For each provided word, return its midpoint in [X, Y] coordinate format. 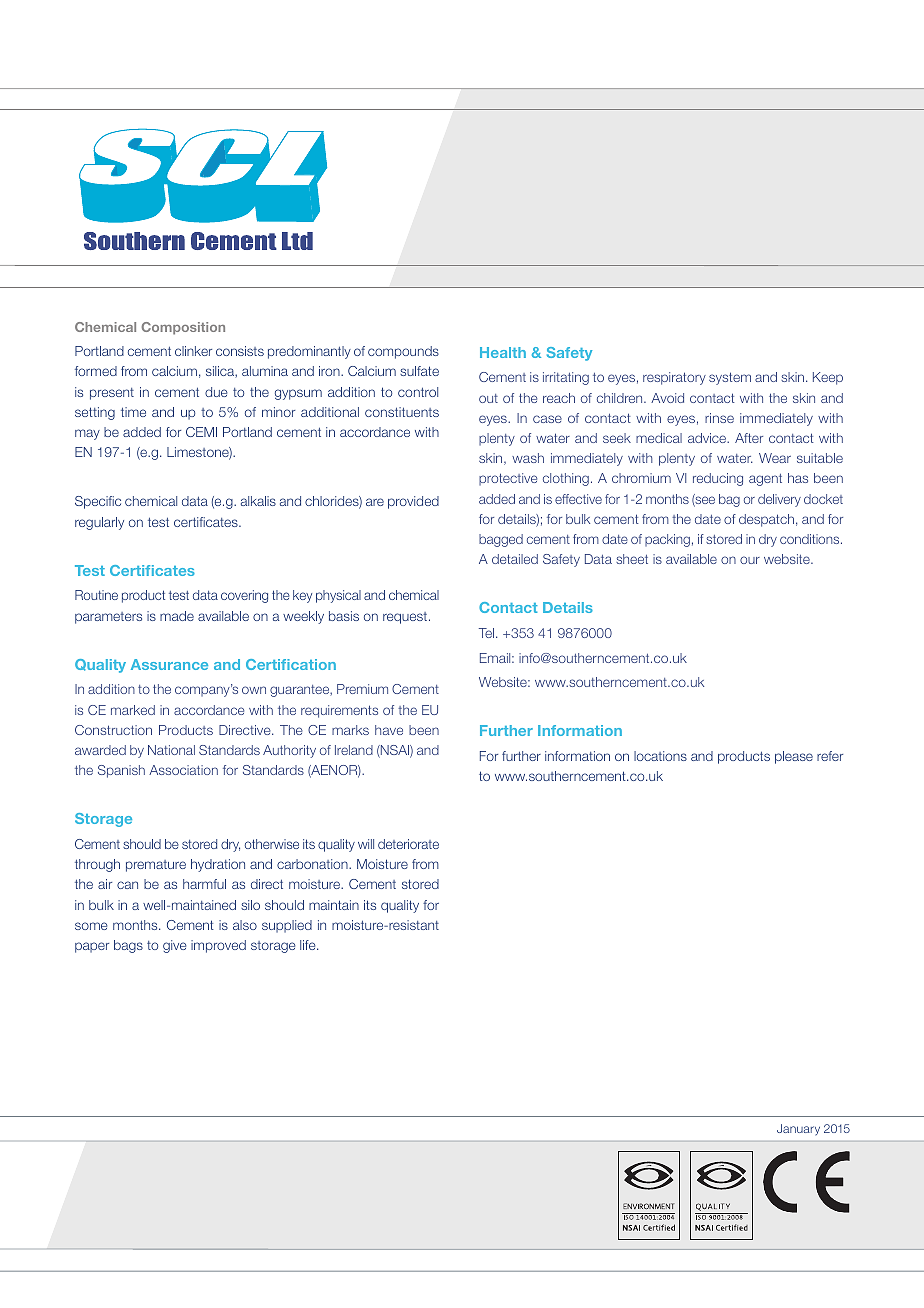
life [309, 945]
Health [503, 352]
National [171, 750]
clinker [193, 351]
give [175, 946]
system [730, 378]
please [794, 757]
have [389, 730]
